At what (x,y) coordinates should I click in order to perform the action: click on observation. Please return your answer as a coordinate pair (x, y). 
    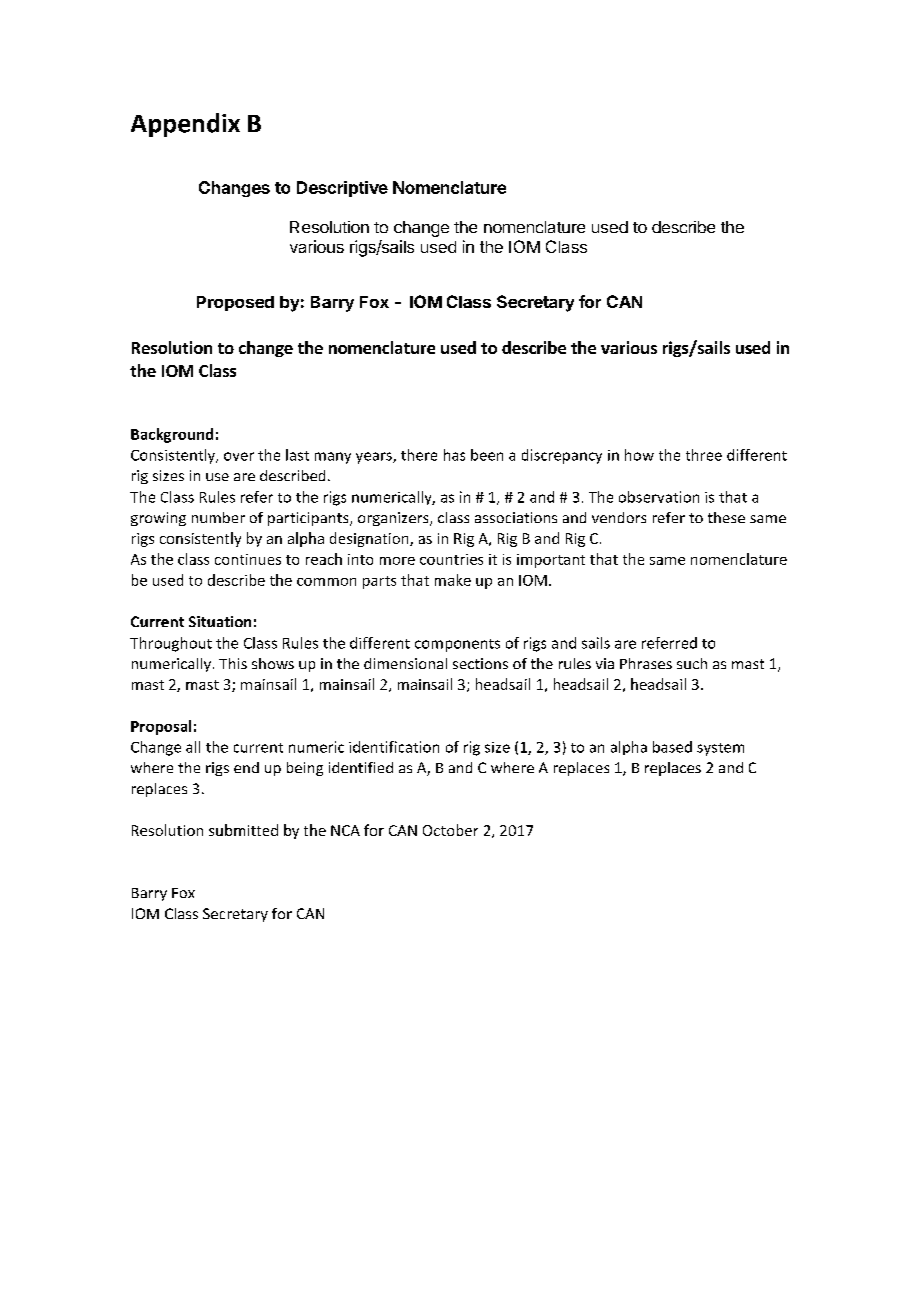
    Looking at the image, I should click on (659, 497).
